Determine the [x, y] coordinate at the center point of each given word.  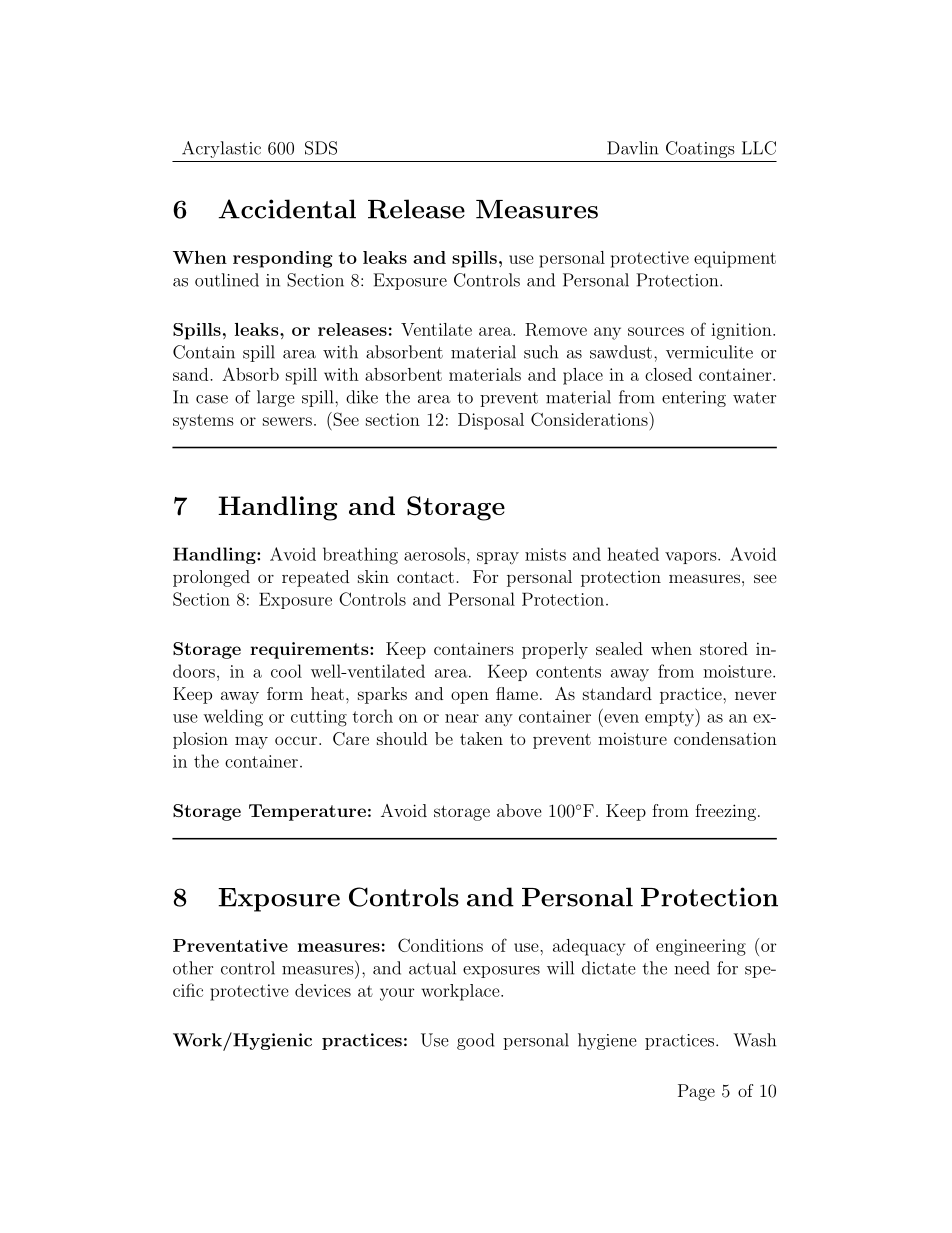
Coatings [700, 149]
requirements [310, 650]
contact [425, 577]
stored [724, 648]
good [475, 1041]
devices [323, 990]
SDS [321, 148]
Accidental [287, 209]
